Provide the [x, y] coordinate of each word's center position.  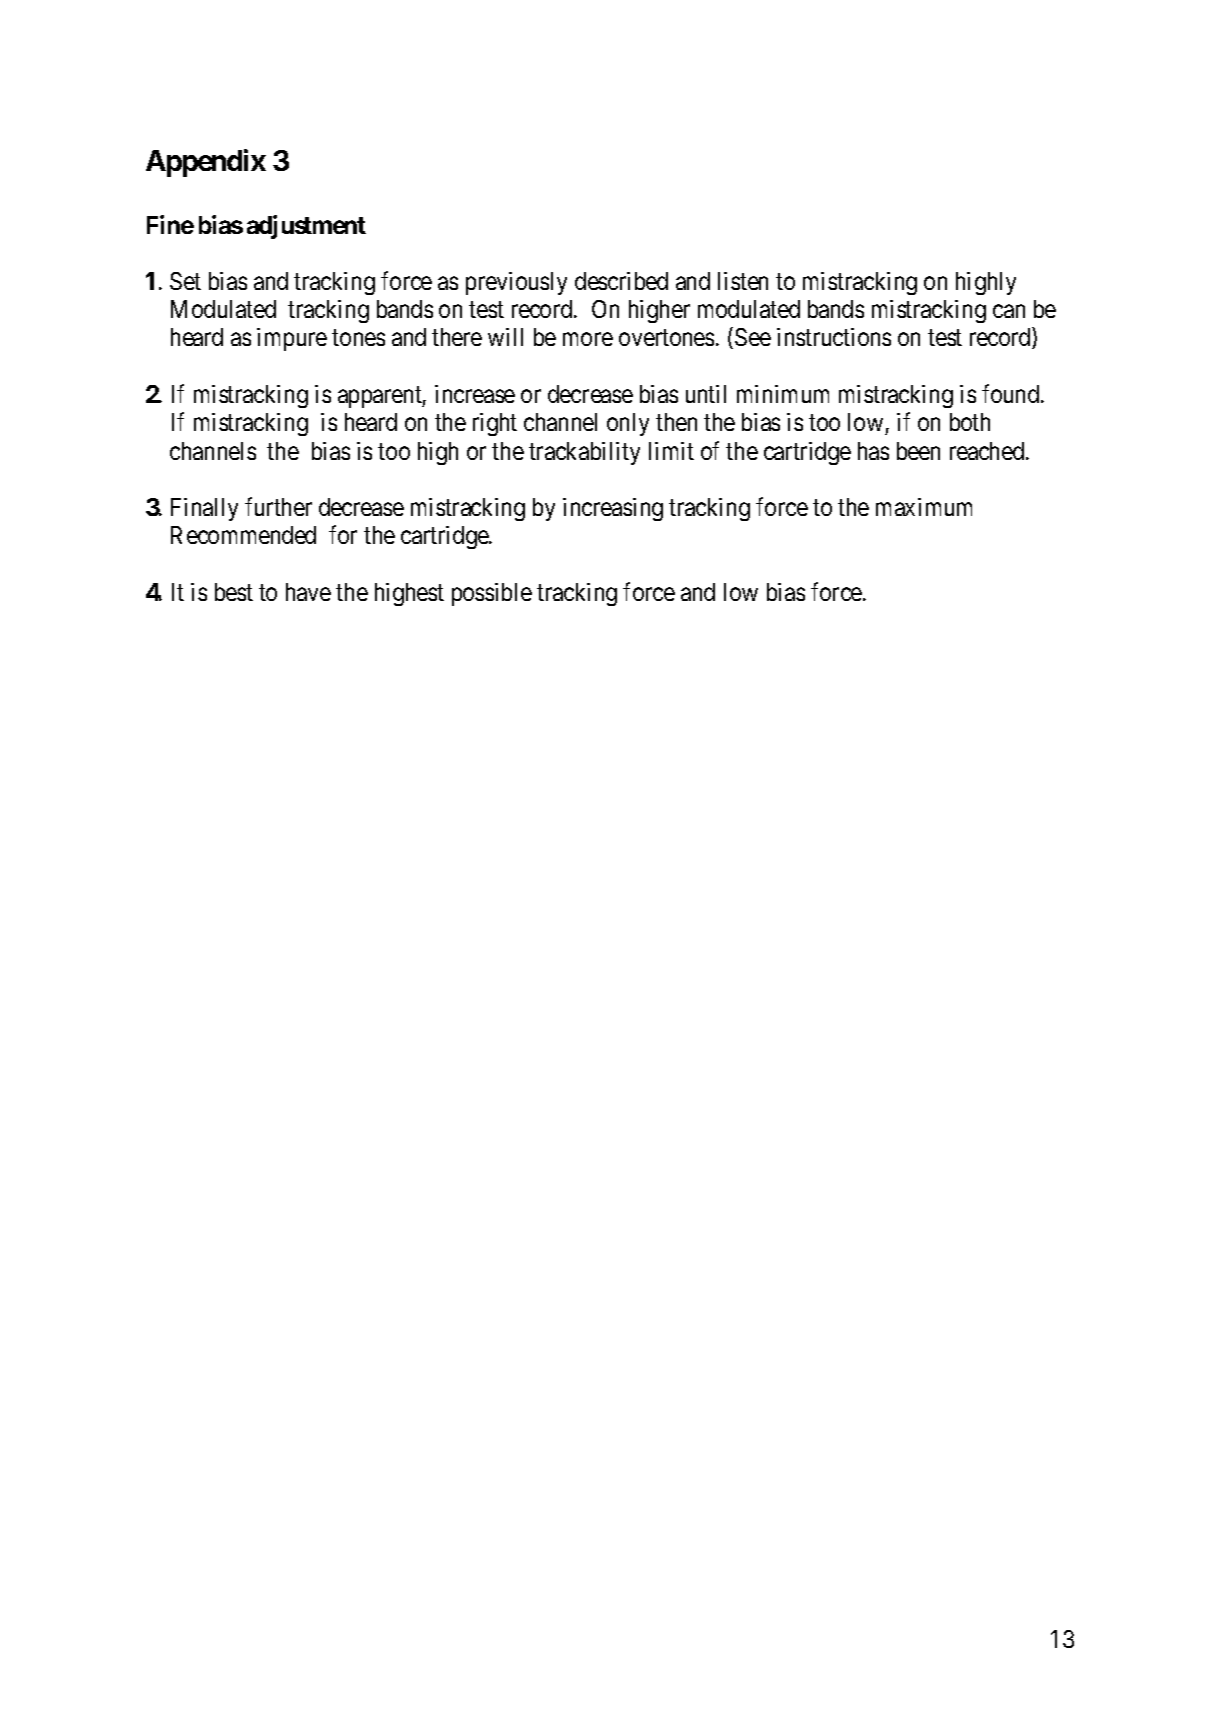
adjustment [306, 227]
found [1012, 393]
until [706, 394]
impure [292, 339]
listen [743, 281]
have [308, 592]
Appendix [206, 163]
